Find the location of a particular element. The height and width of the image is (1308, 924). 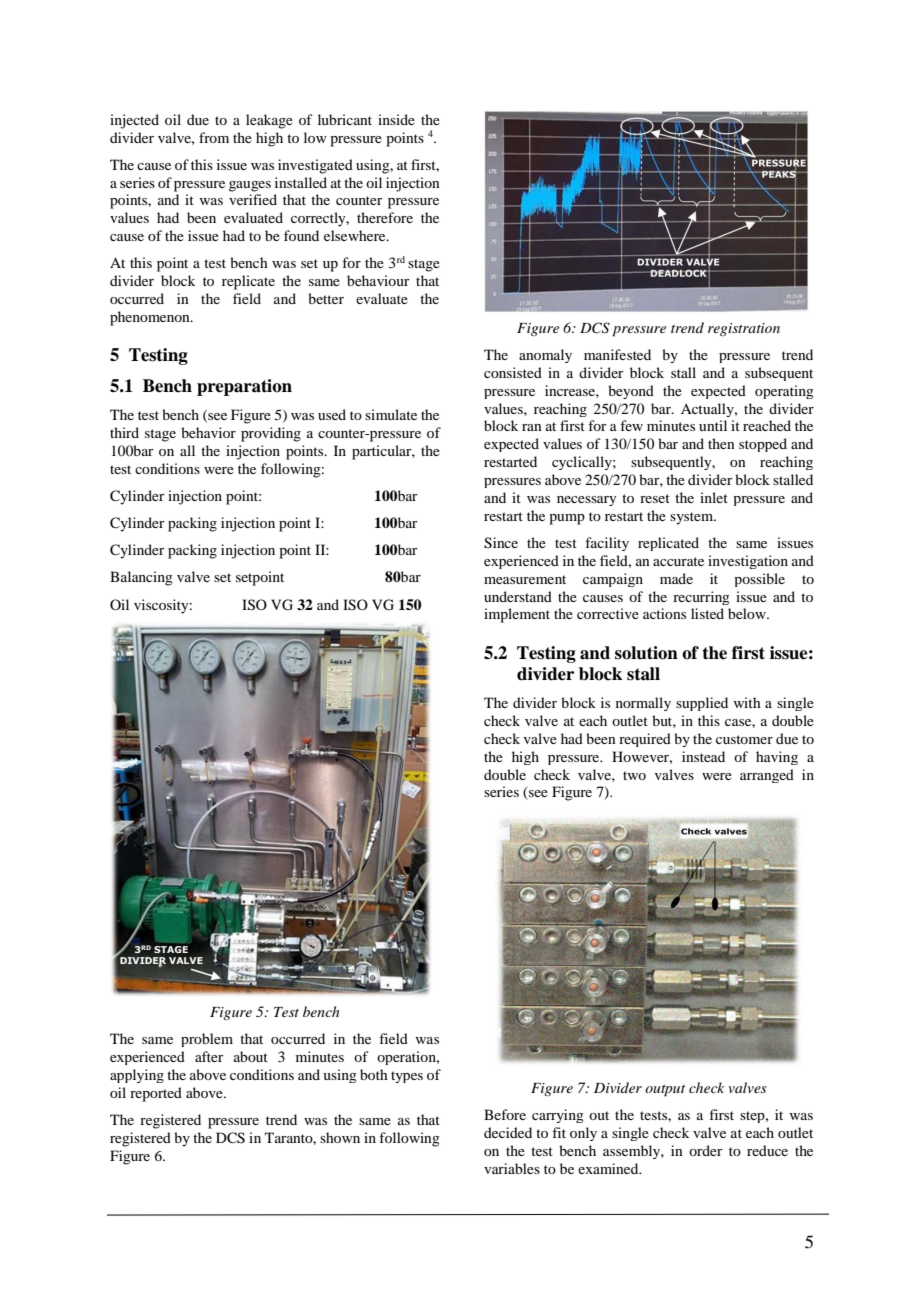

preparation is located at coordinates (244, 387).
